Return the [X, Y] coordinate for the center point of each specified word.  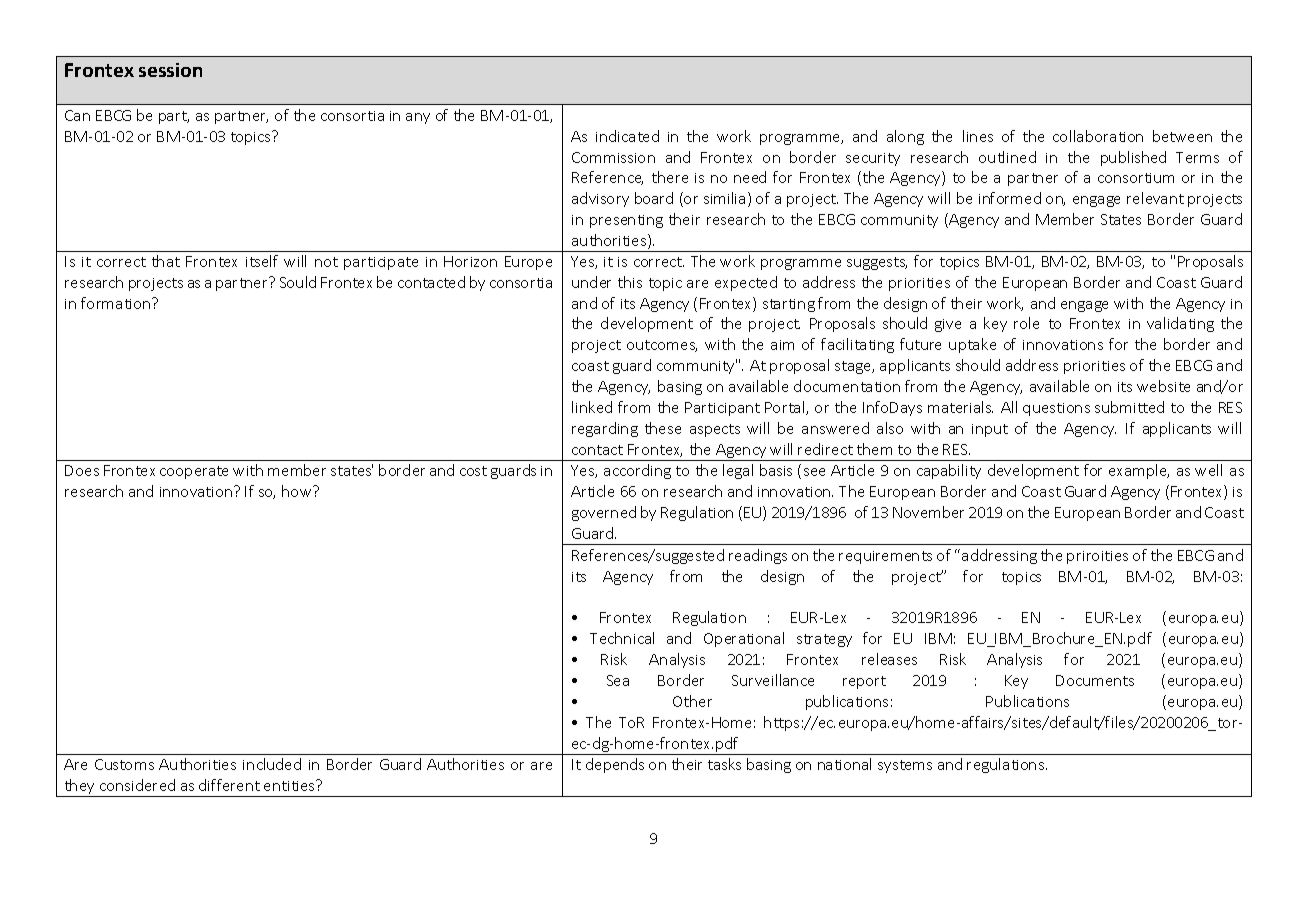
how [298, 491]
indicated [627, 136]
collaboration [1098, 136]
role [1026, 323]
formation [115, 303]
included [272, 764]
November [928, 512]
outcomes [662, 346]
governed [604, 513]
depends [615, 765]
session [170, 70]
